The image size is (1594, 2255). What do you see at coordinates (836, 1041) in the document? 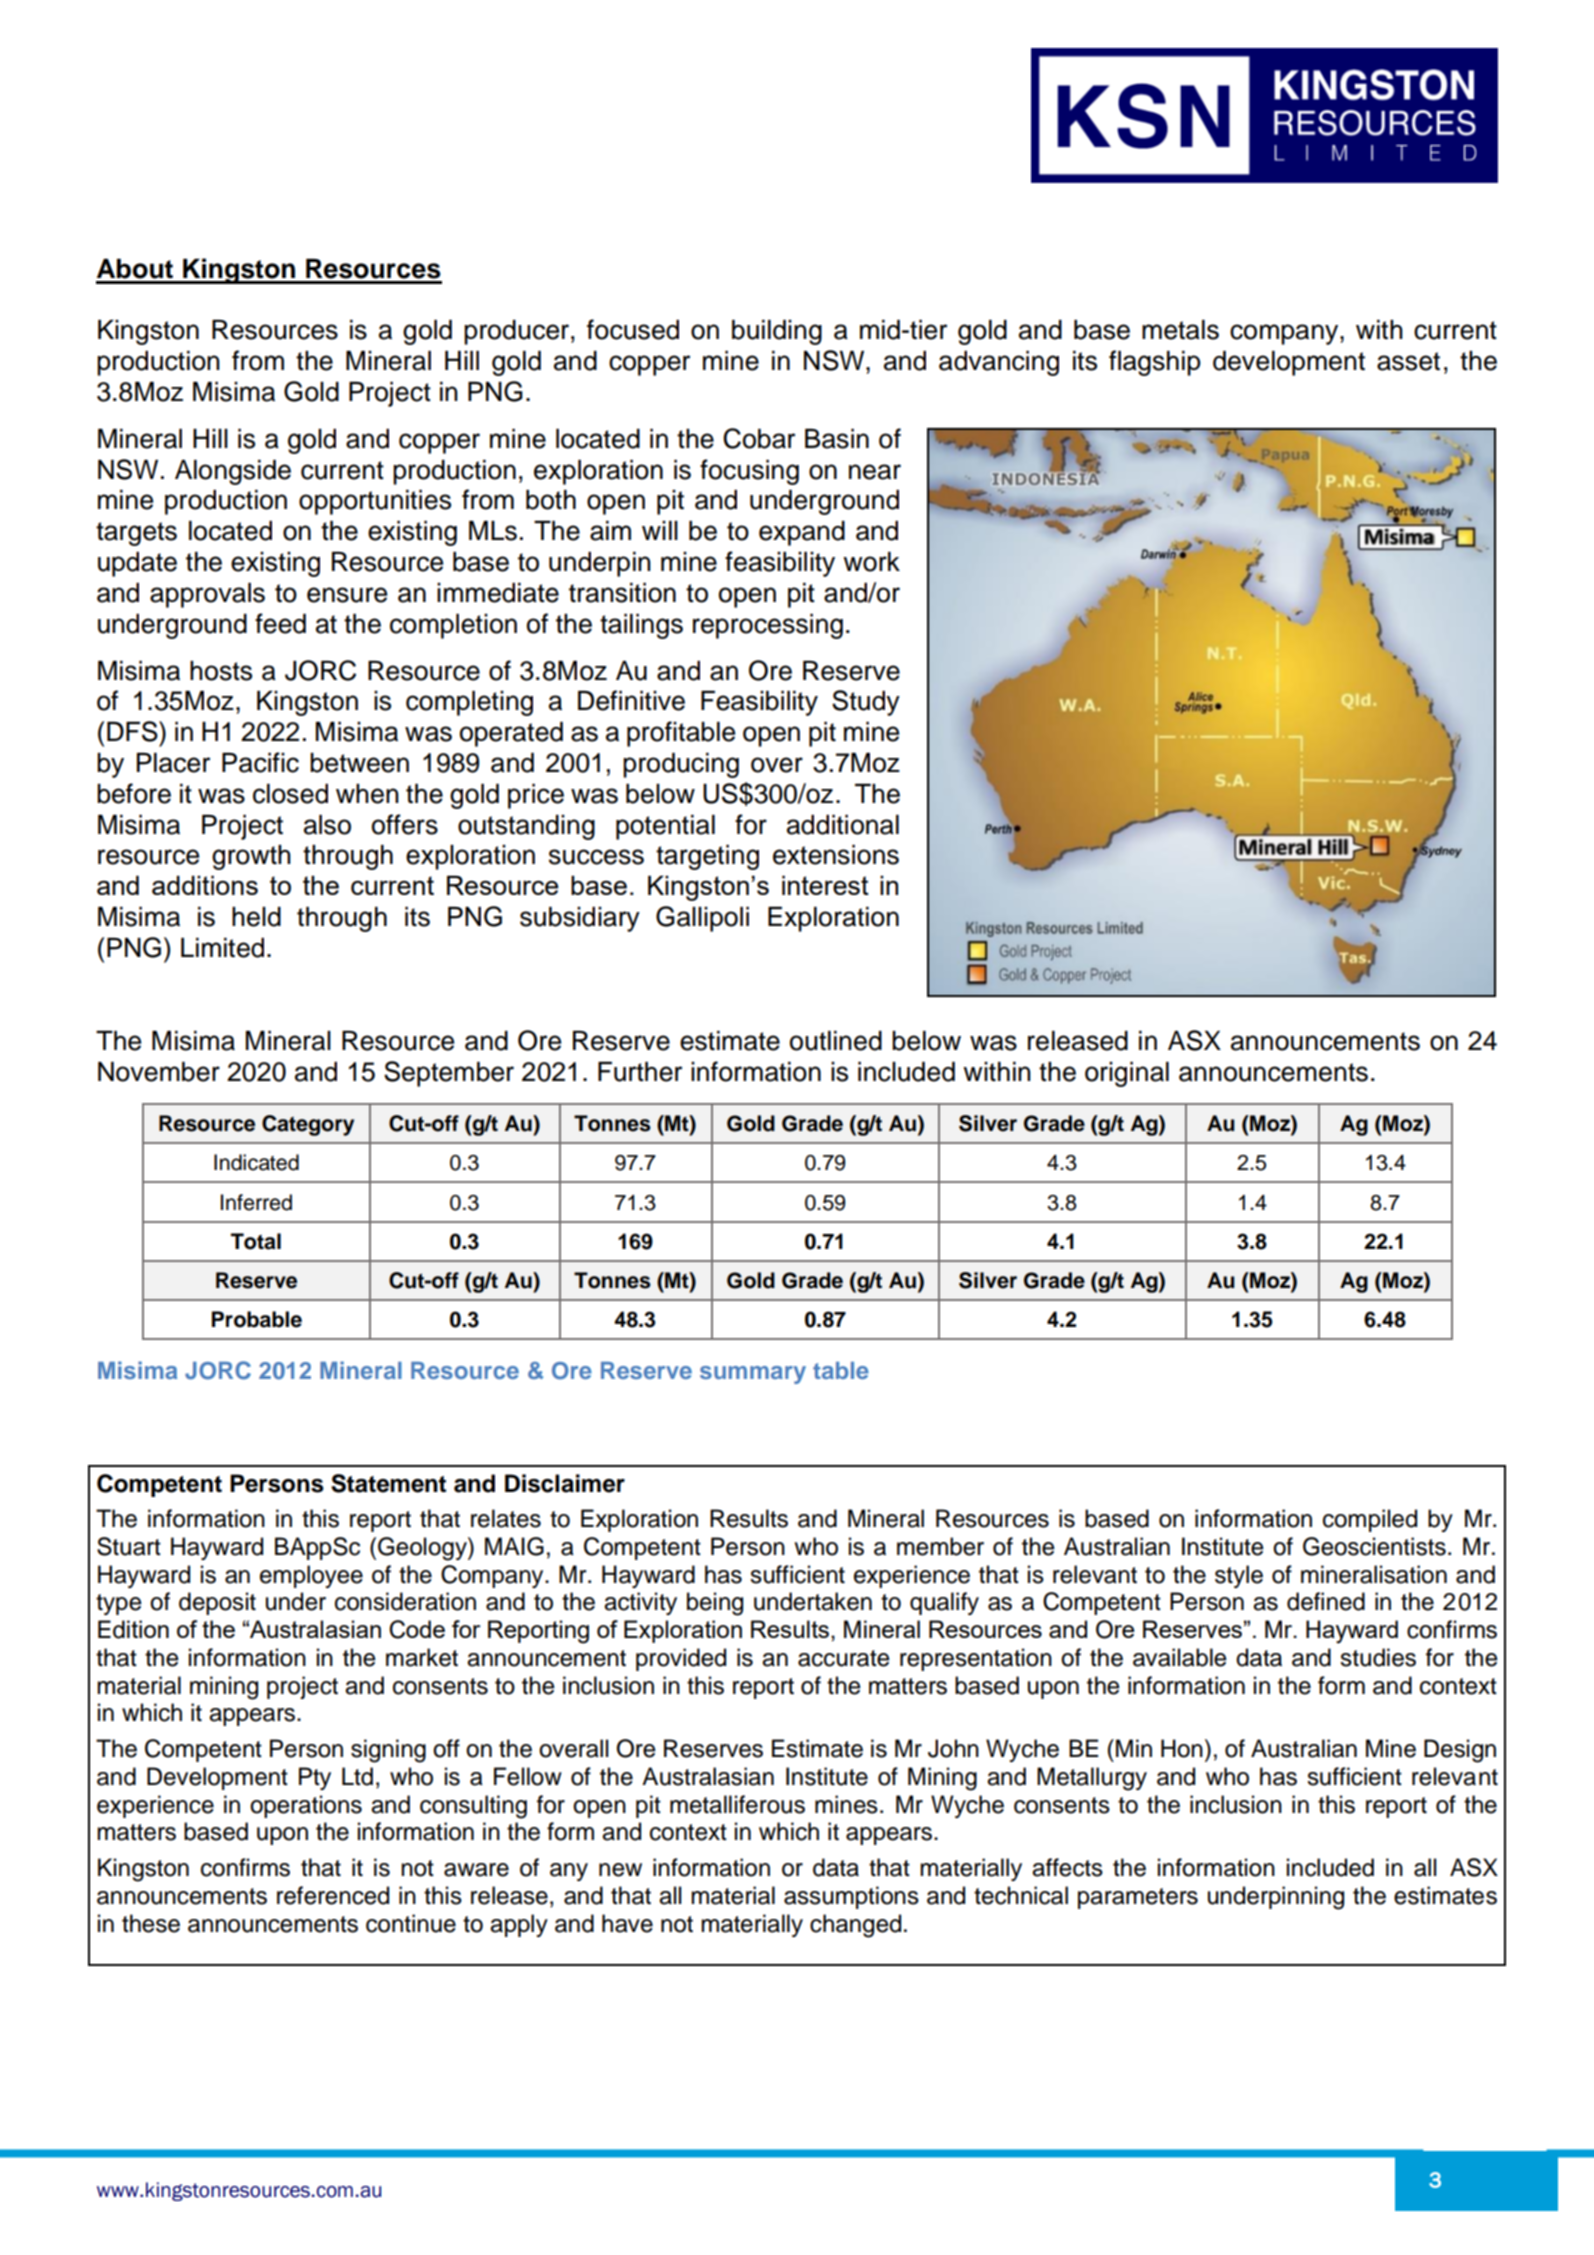
I see `outlined` at bounding box center [836, 1041].
